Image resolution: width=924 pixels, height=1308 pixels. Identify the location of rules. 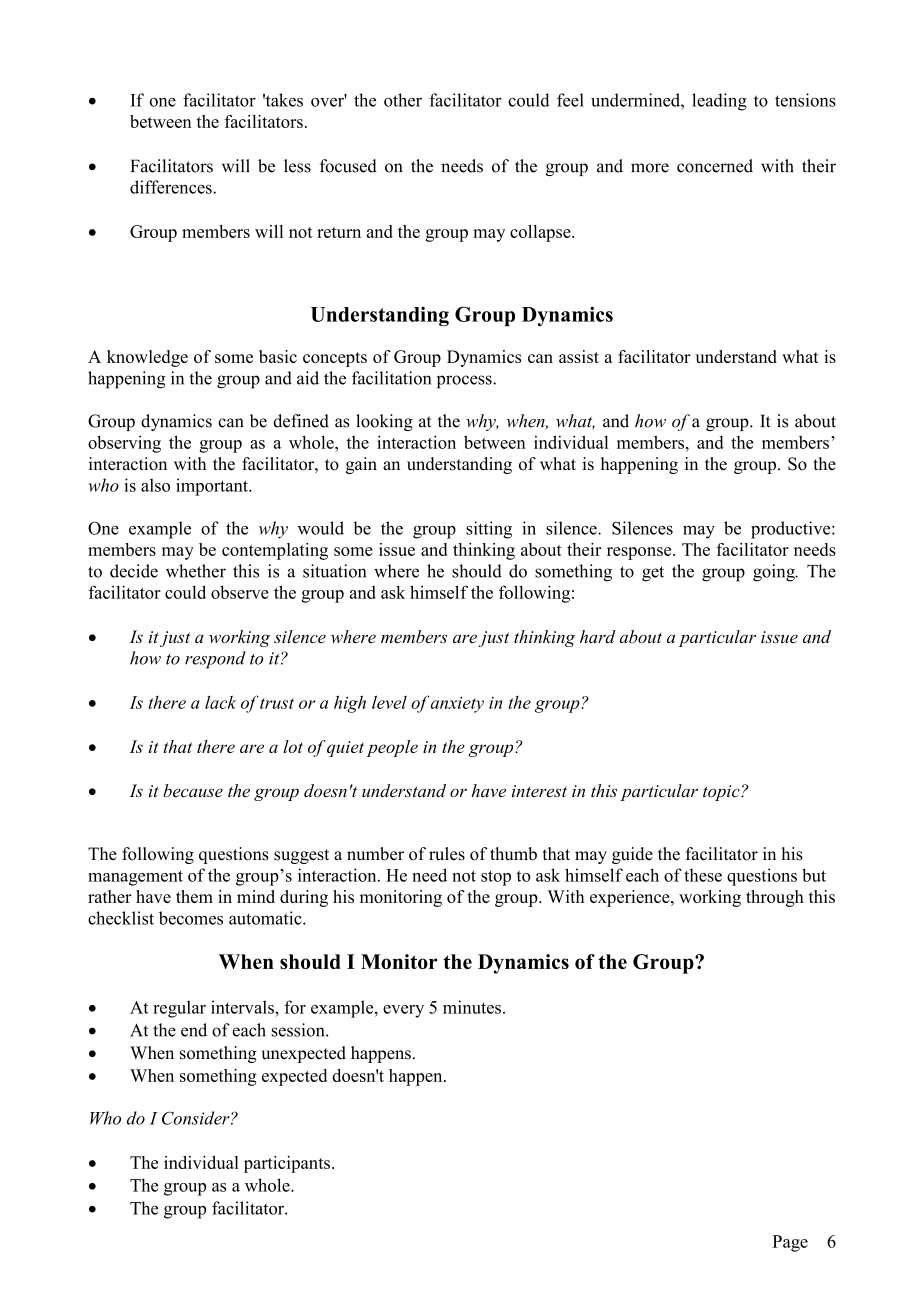
(447, 854).
